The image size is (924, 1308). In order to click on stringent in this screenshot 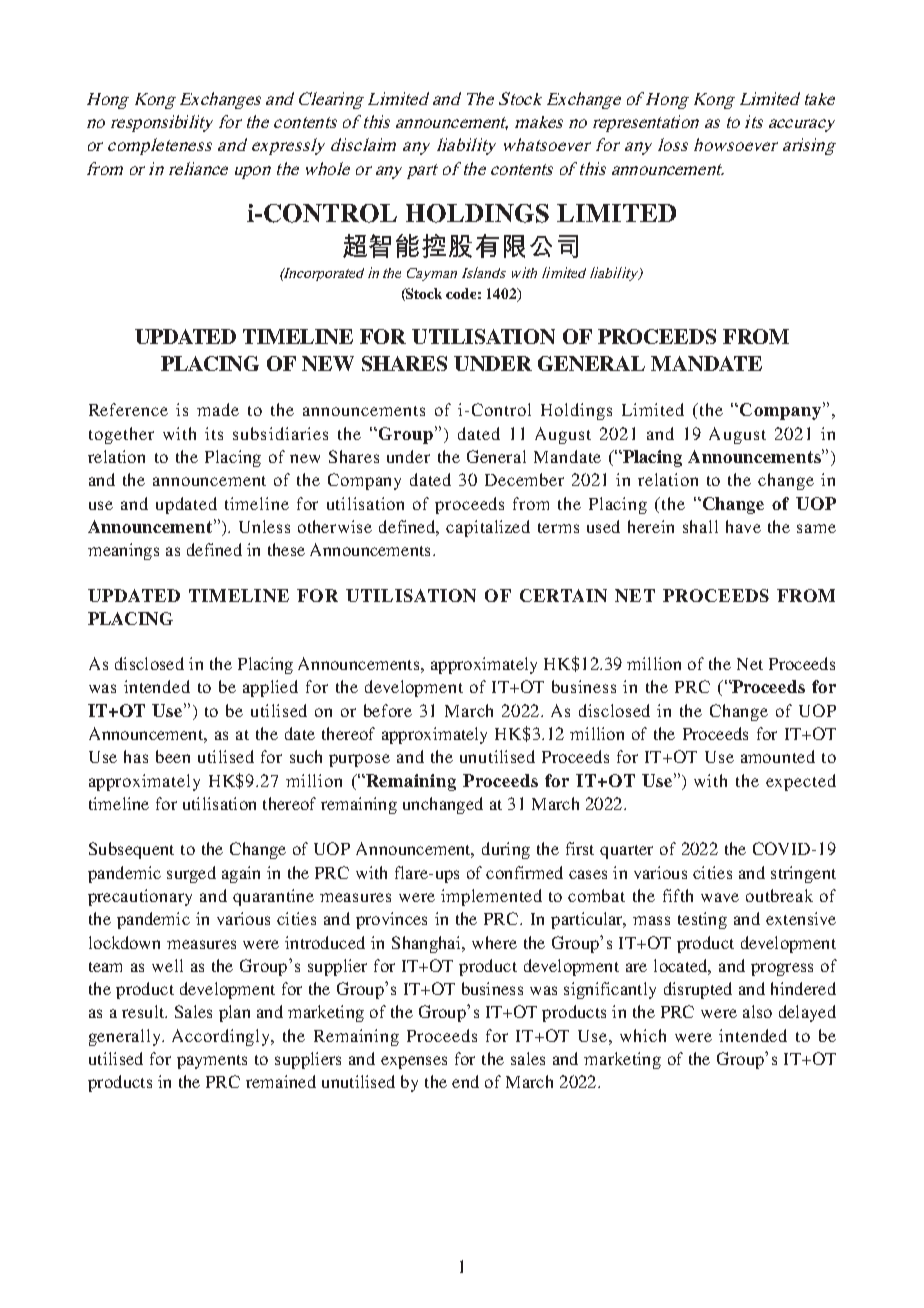, I will do `click(803, 874)`.
